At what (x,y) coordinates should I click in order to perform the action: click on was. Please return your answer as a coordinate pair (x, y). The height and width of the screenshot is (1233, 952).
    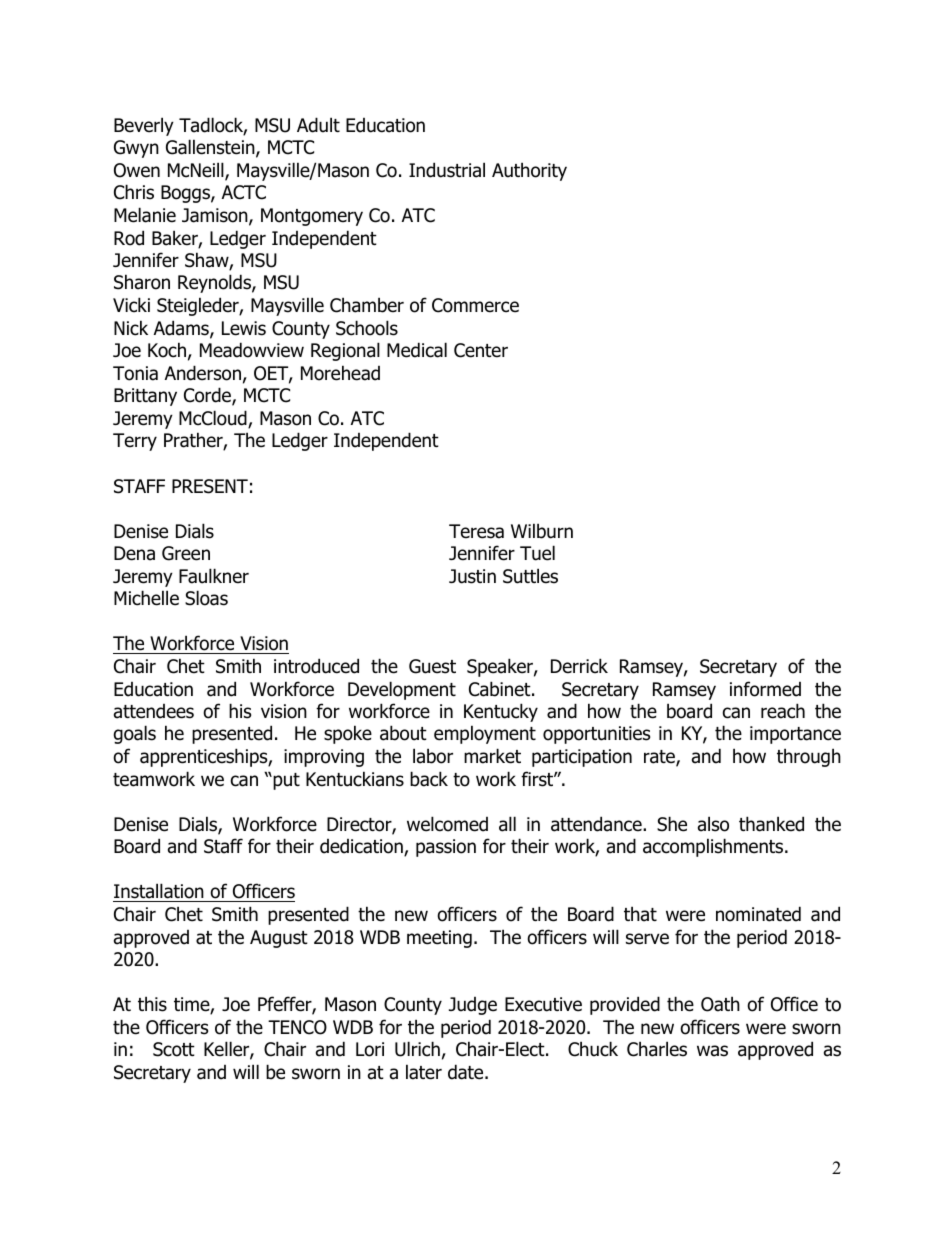
    Looking at the image, I should click on (712, 1051).
